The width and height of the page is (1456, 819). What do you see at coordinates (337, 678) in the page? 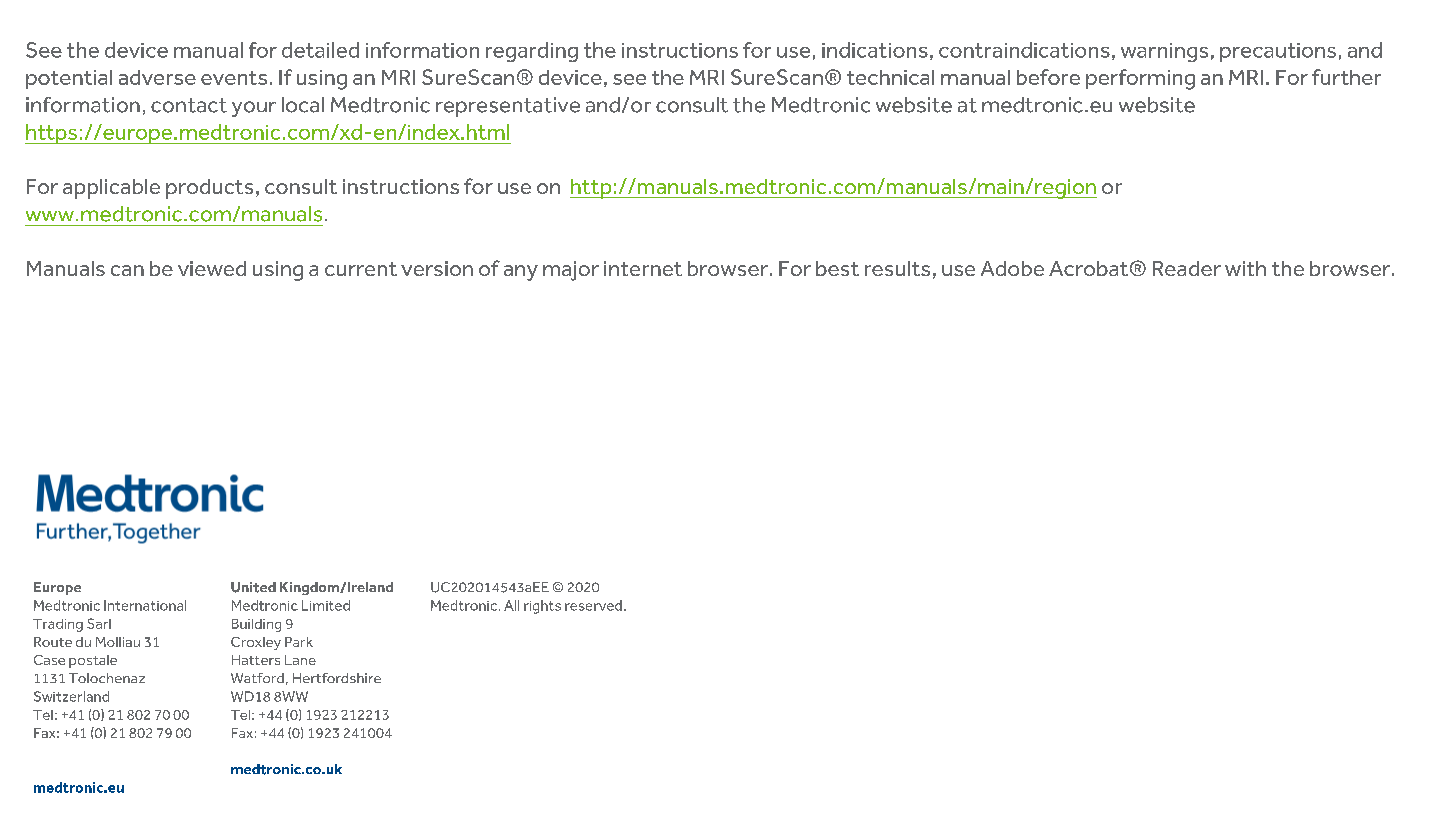
I see `Hertfordshire` at bounding box center [337, 678].
